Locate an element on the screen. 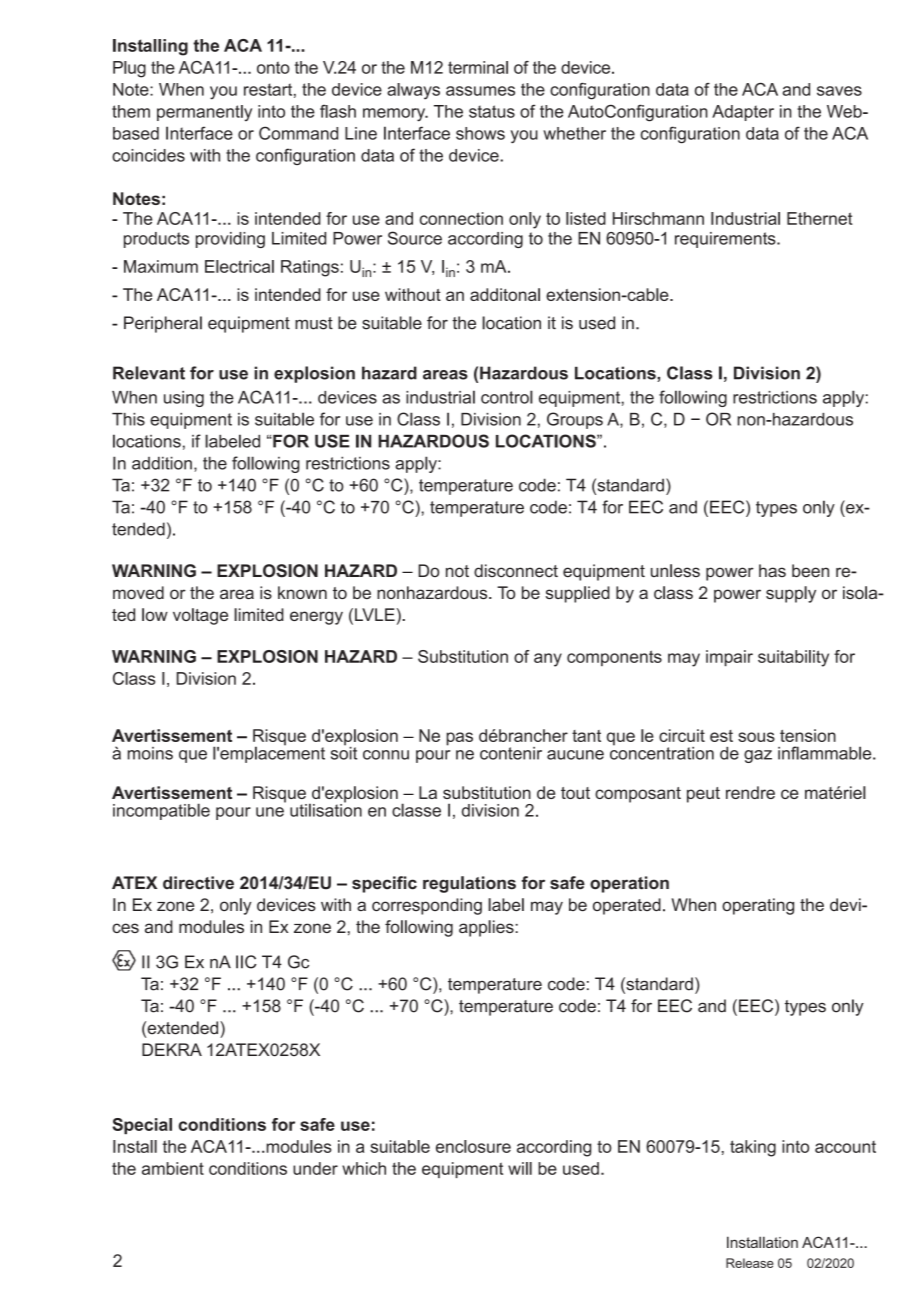 Image resolution: width=924 pixels, height=1308 pixels. Adapter is located at coordinates (743, 113).
